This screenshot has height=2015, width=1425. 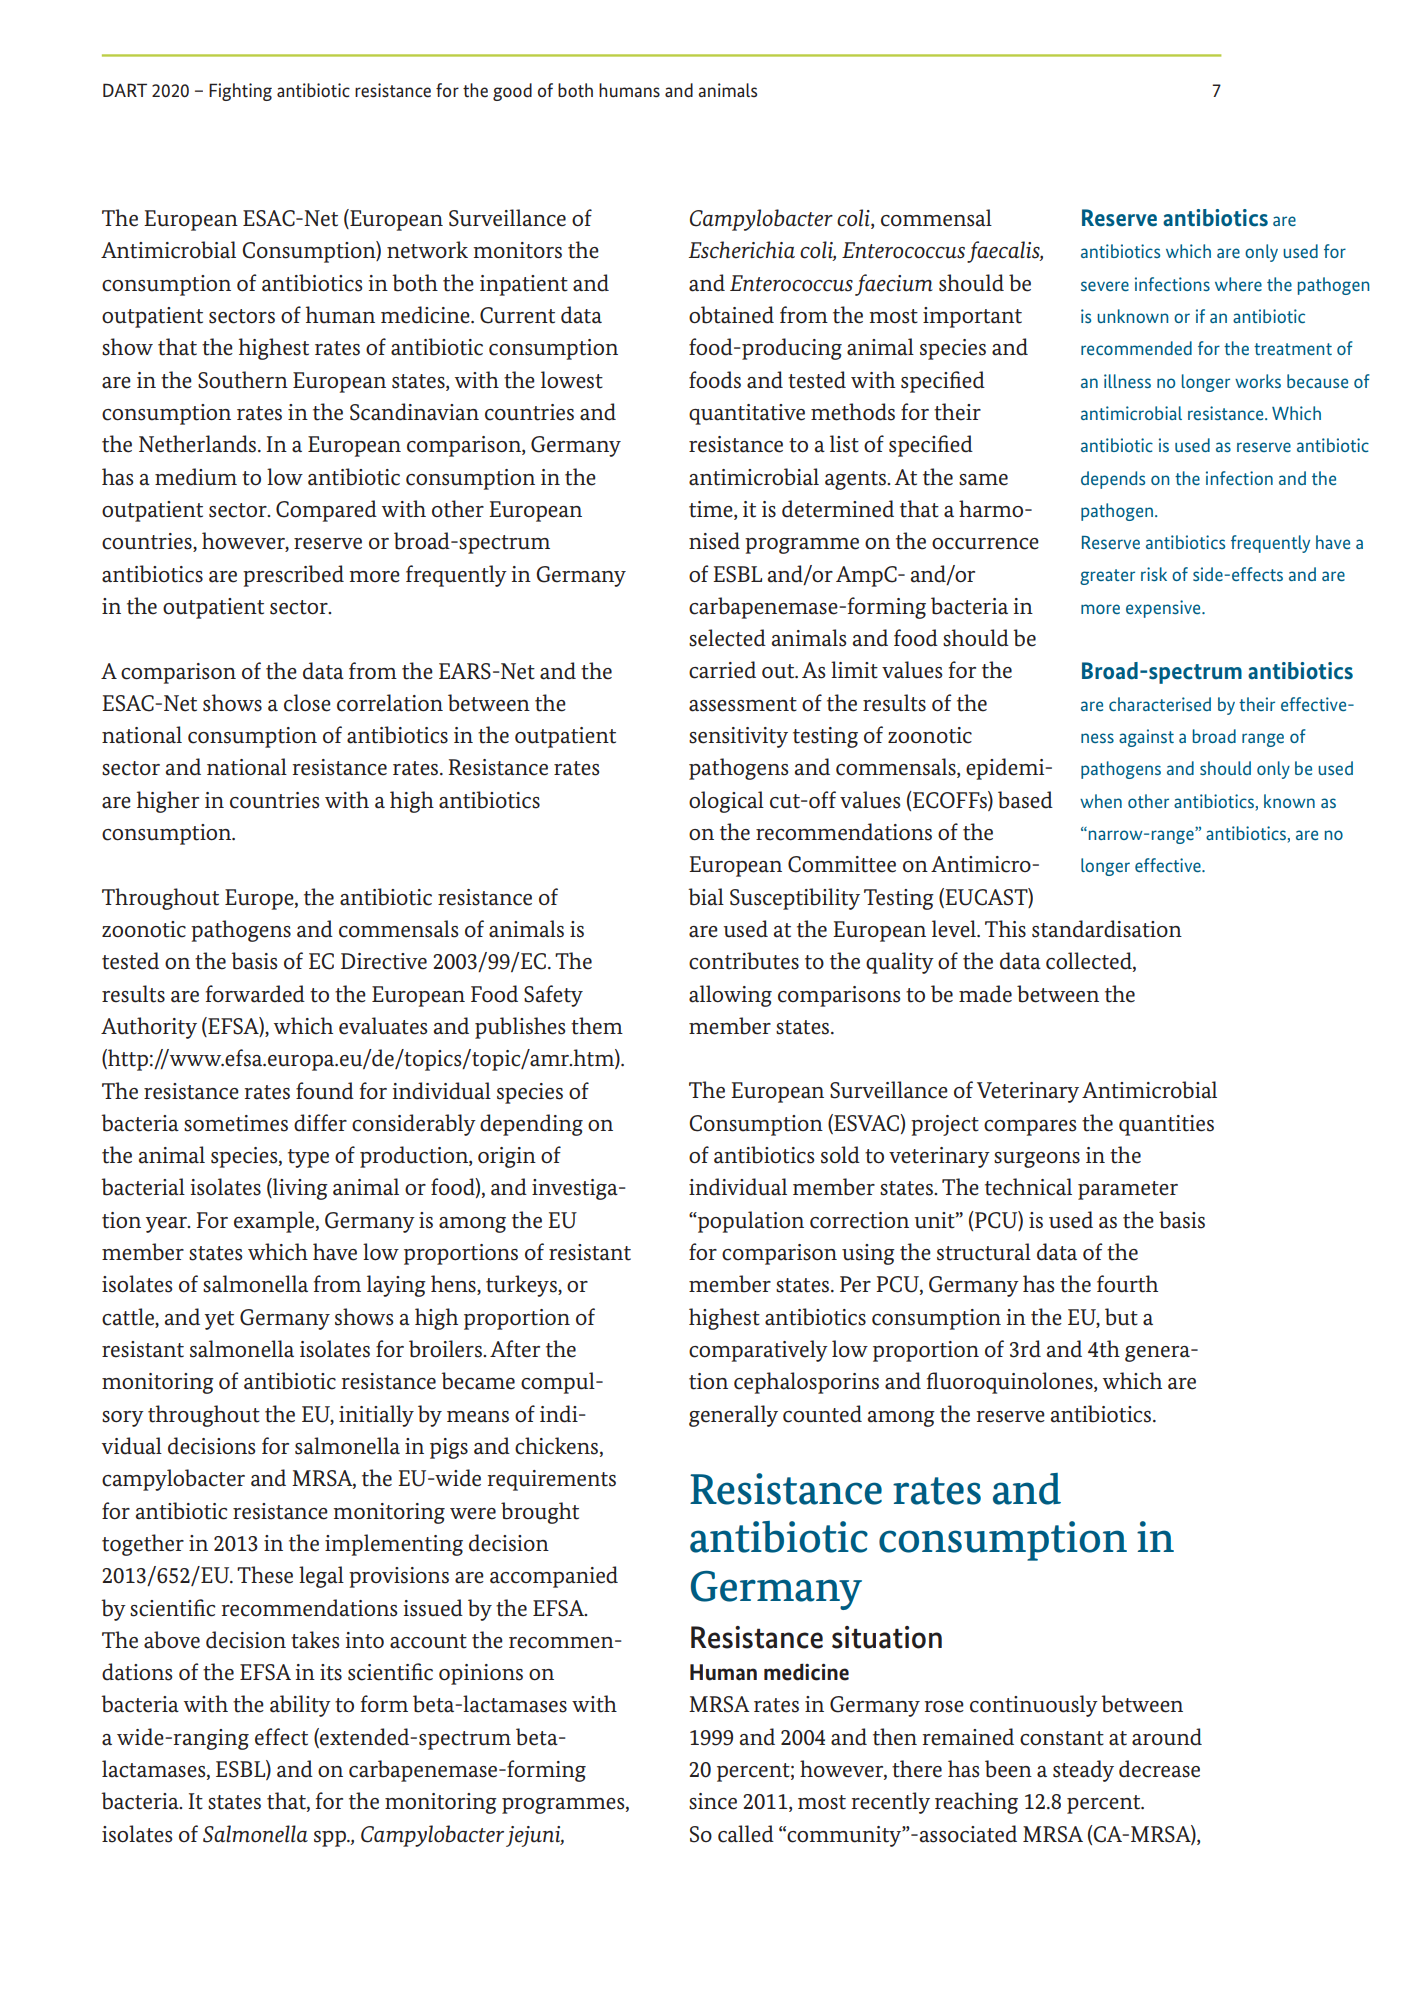 What do you see at coordinates (255, 994) in the screenshot?
I see `forwarded` at bounding box center [255, 994].
